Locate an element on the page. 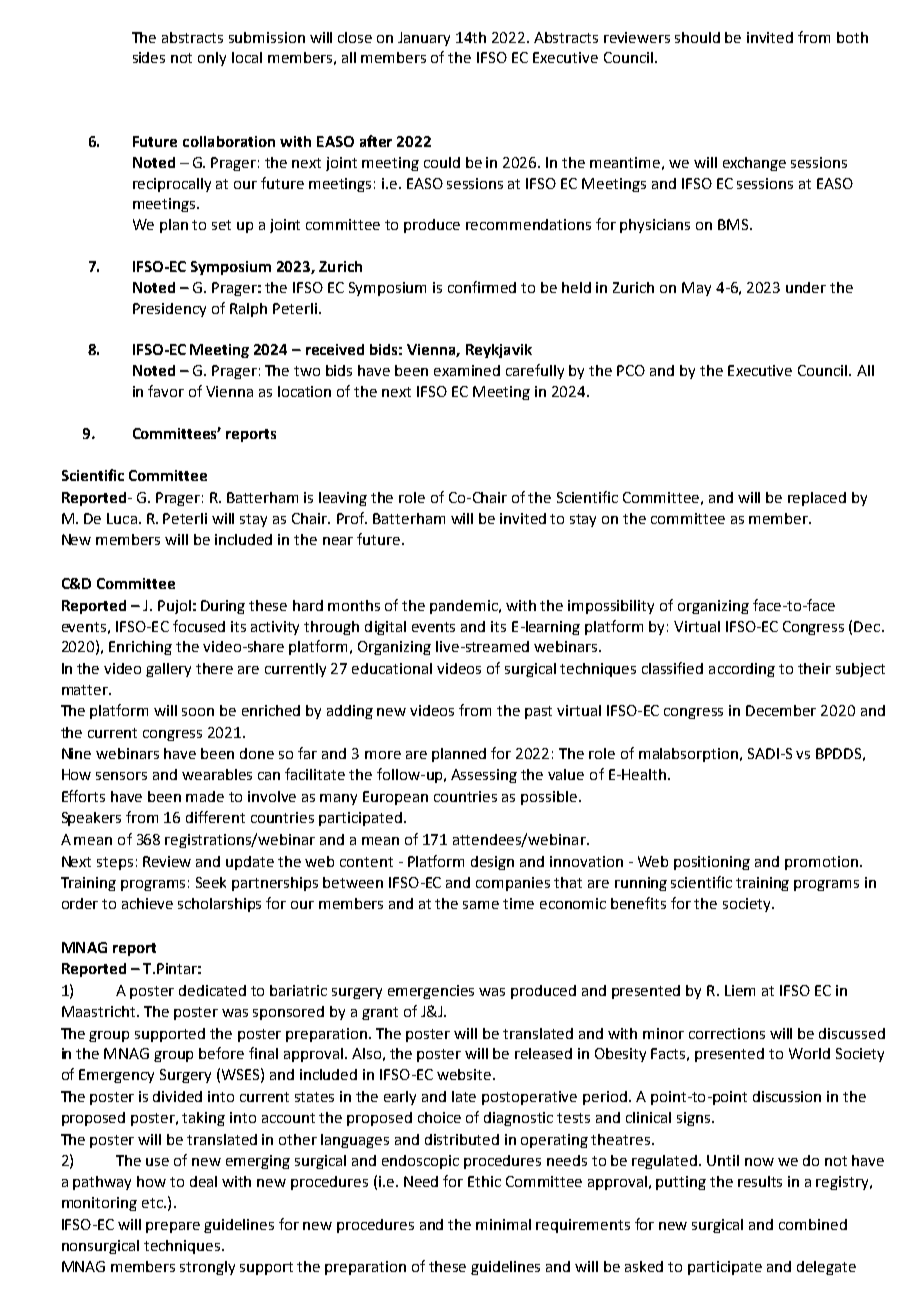 The image size is (924, 1307). sides is located at coordinates (149, 57).
